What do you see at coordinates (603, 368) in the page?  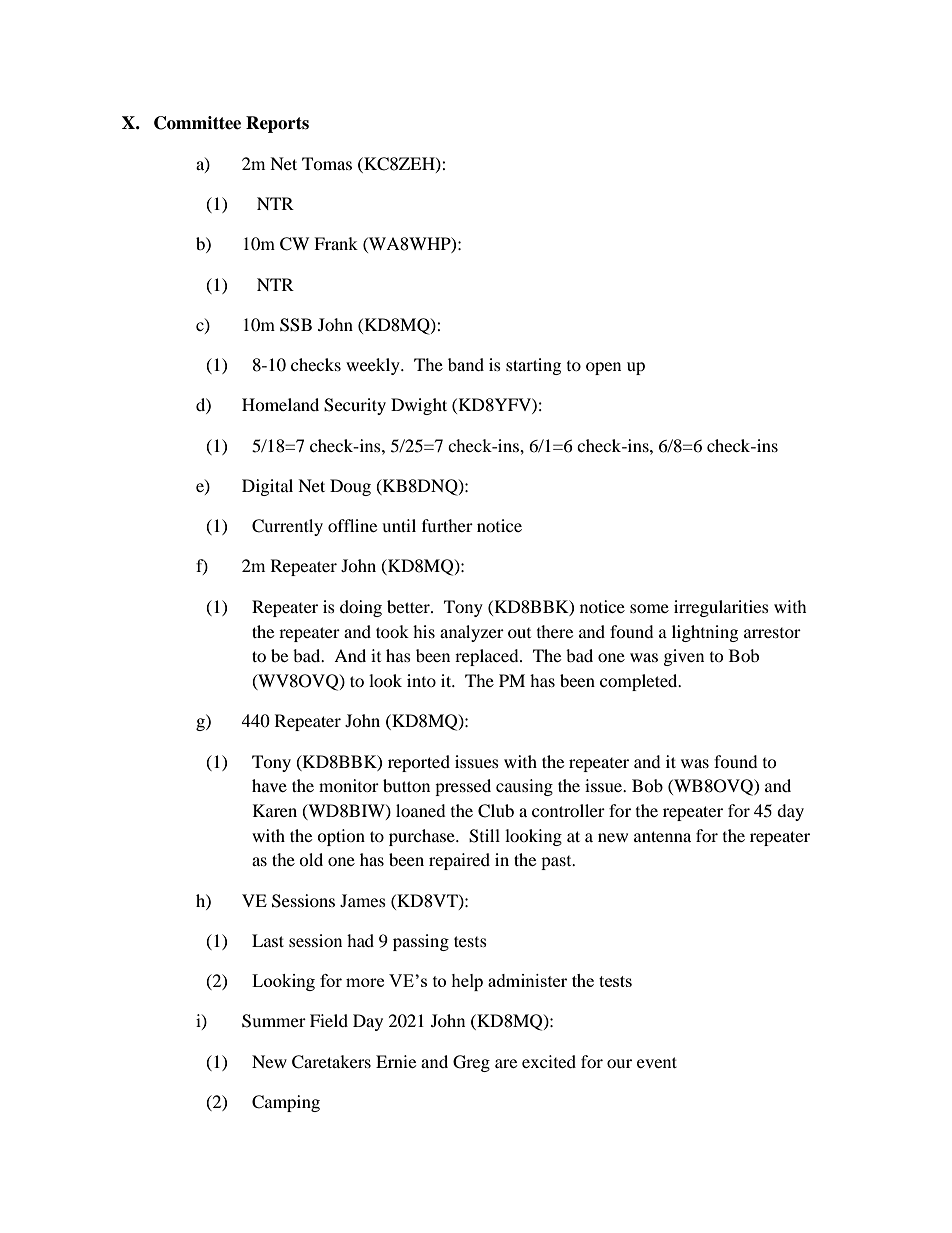 I see `open` at bounding box center [603, 368].
